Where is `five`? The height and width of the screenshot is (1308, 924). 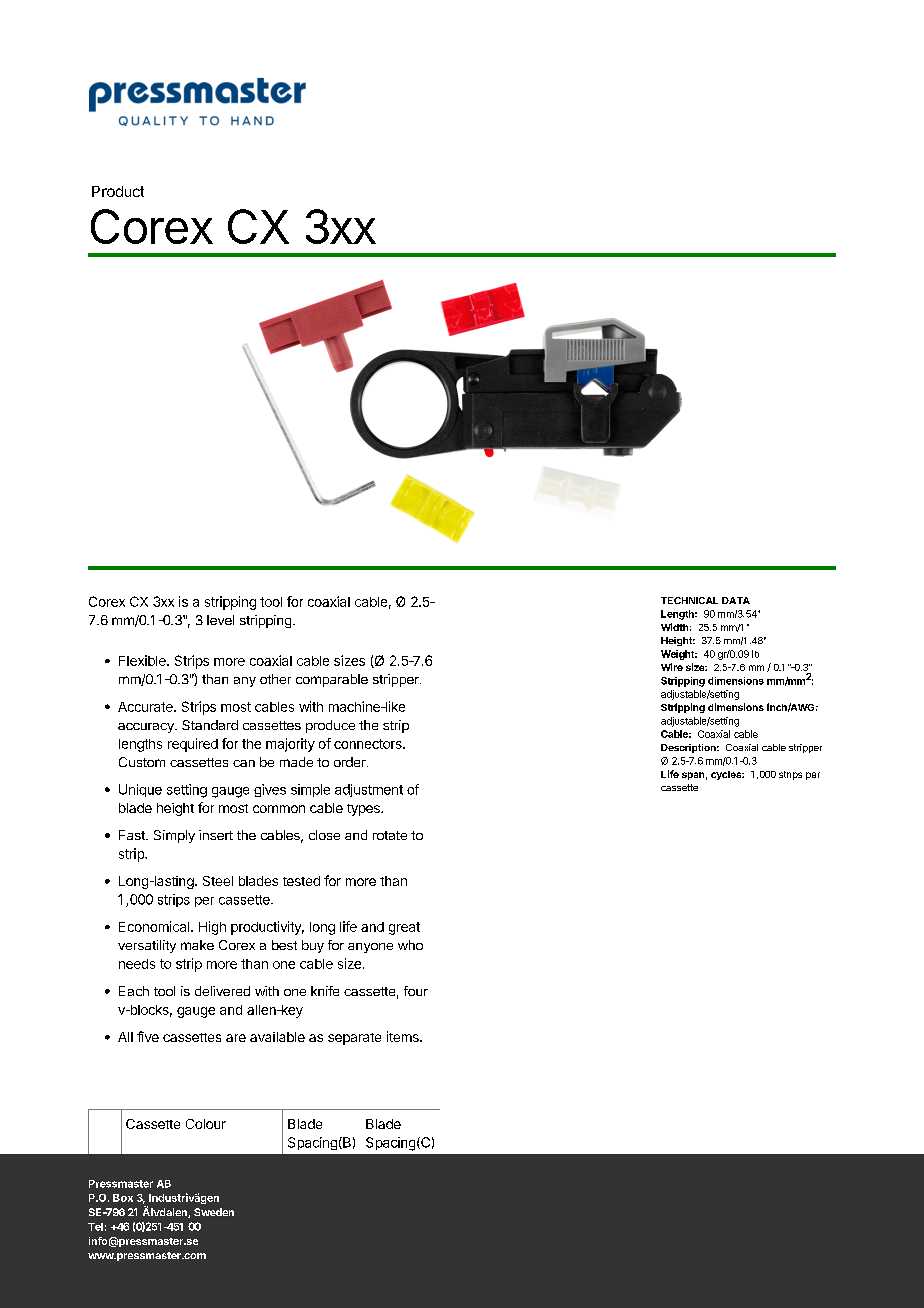
five is located at coordinates (148, 1036).
